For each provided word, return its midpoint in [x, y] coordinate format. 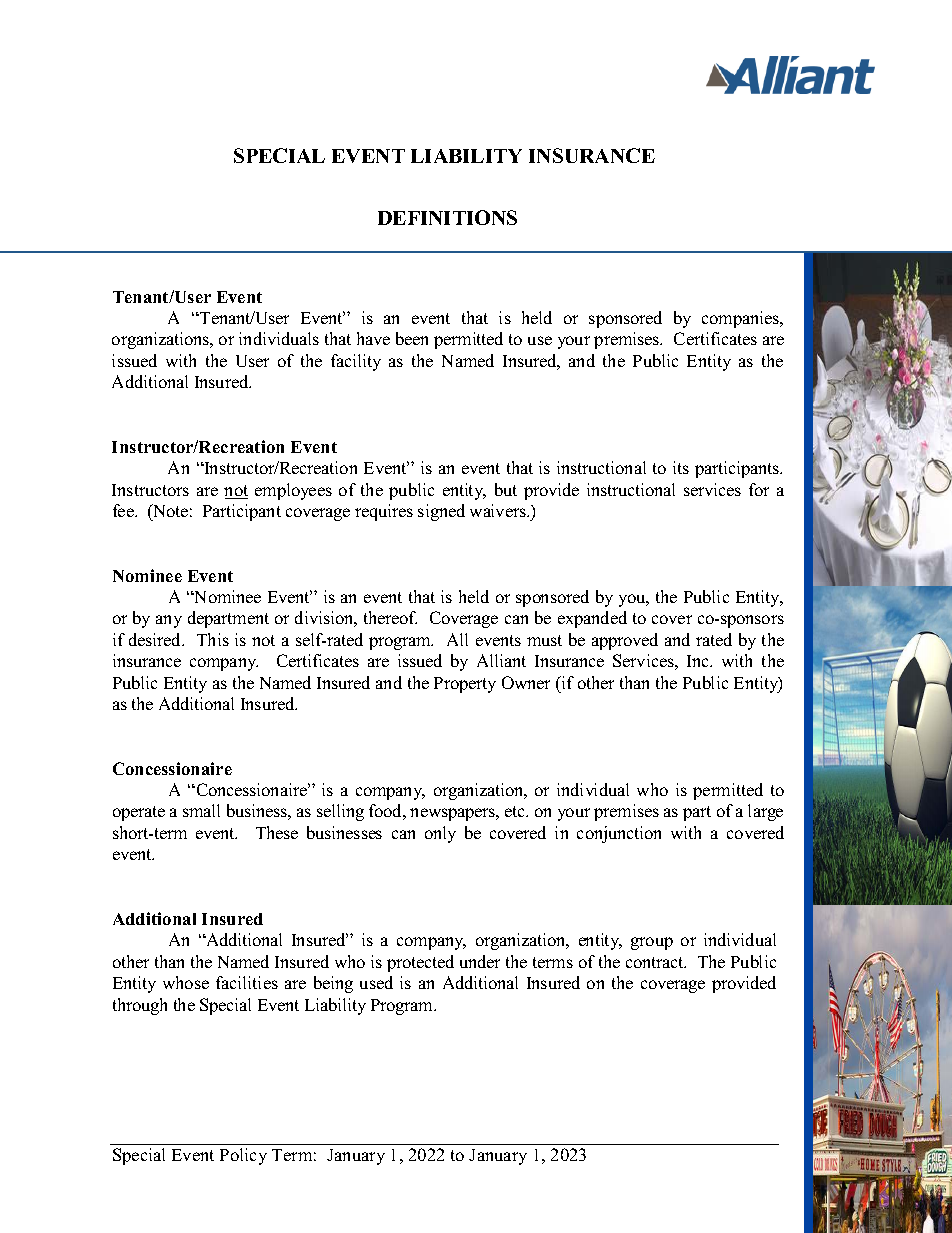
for [759, 489]
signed [441, 512]
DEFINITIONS [447, 217]
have [373, 338]
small [201, 810]
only [440, 834]
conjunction [619, 834]
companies [742, 319]
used [376, 982]
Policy [243, 1156]
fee [124, 510]
